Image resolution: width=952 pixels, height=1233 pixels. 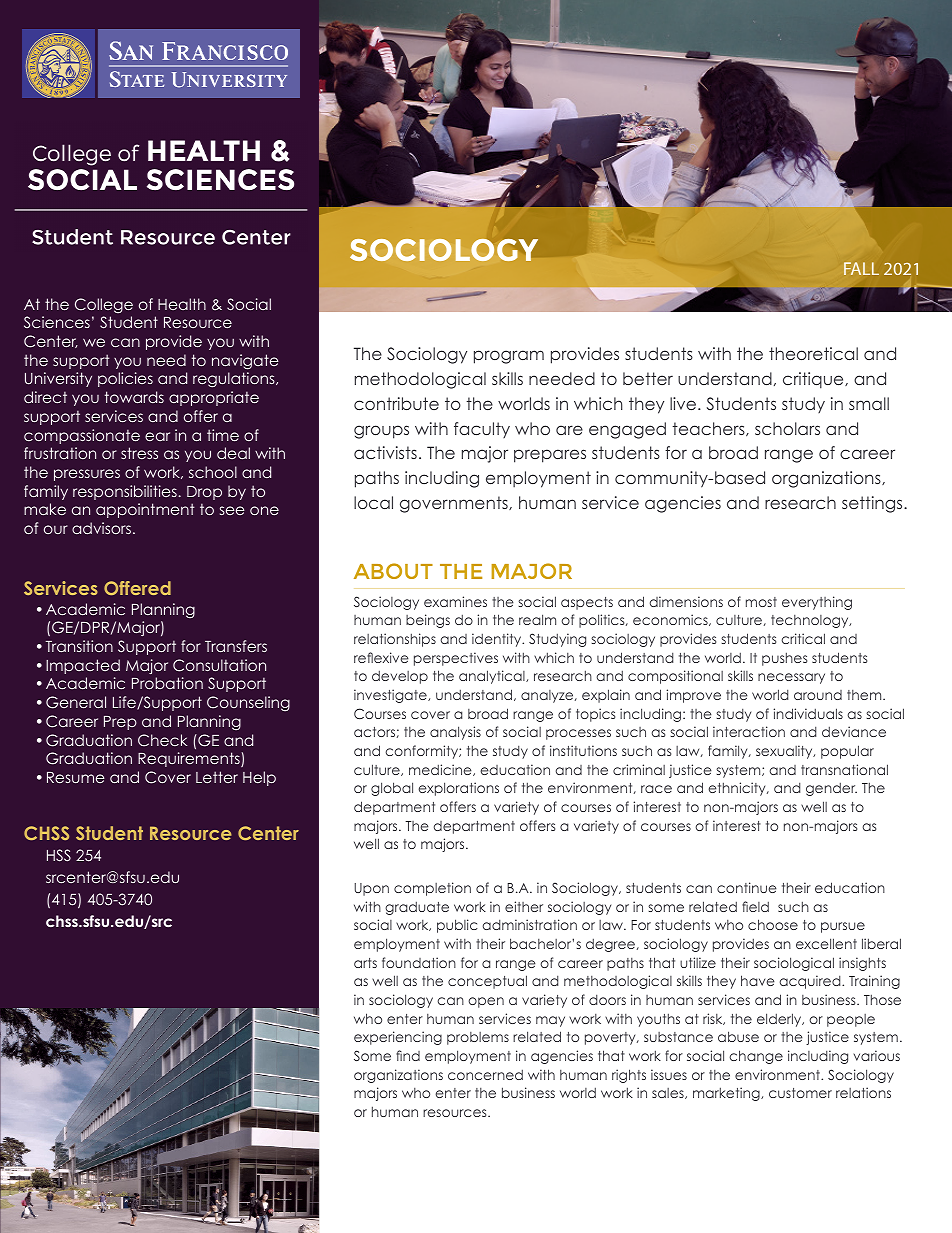 I want to click on Letter, so click(x=217, y=777).
